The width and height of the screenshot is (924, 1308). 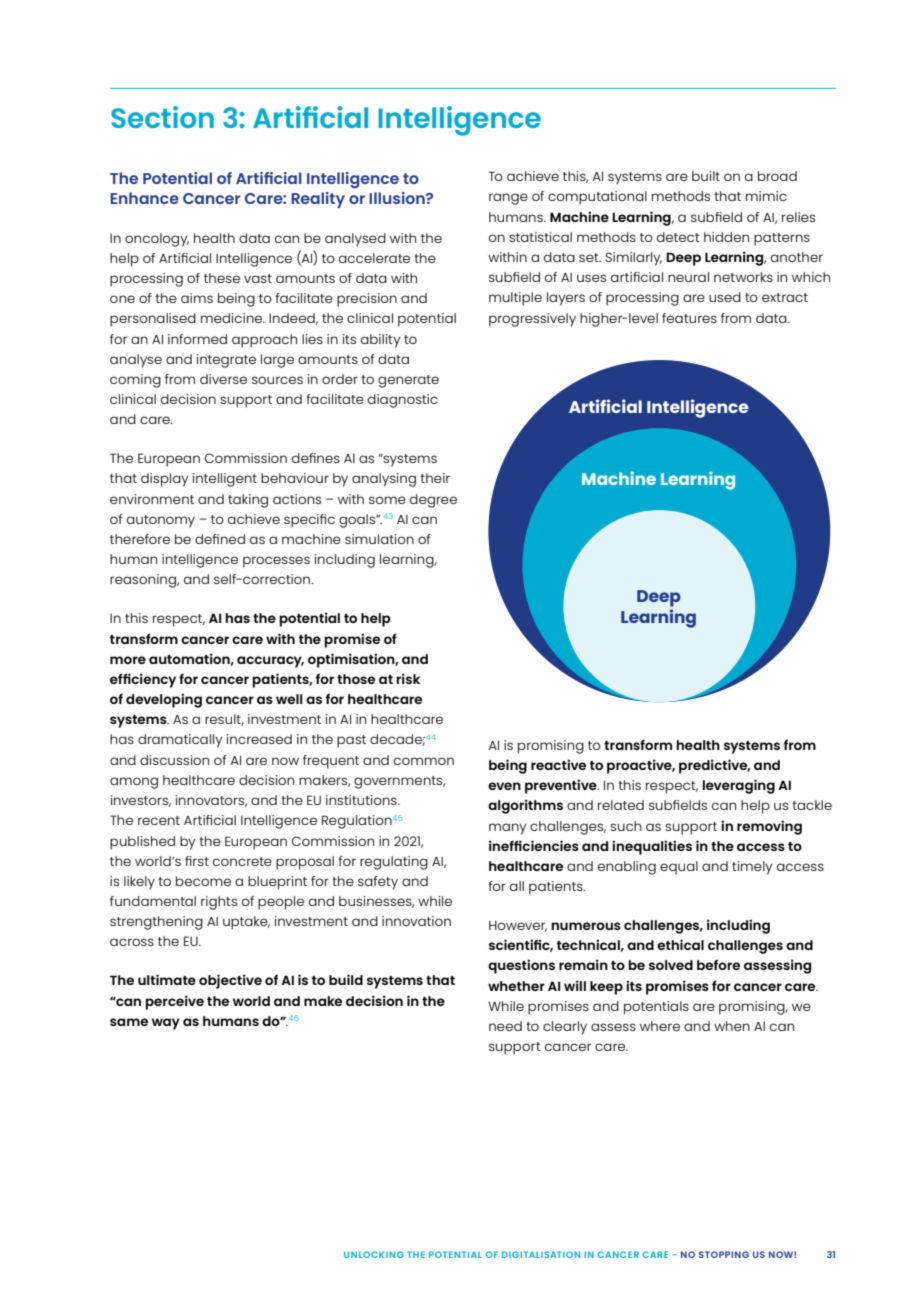 I want to click on UNLOCKING, so click(x=374, y=1254).
